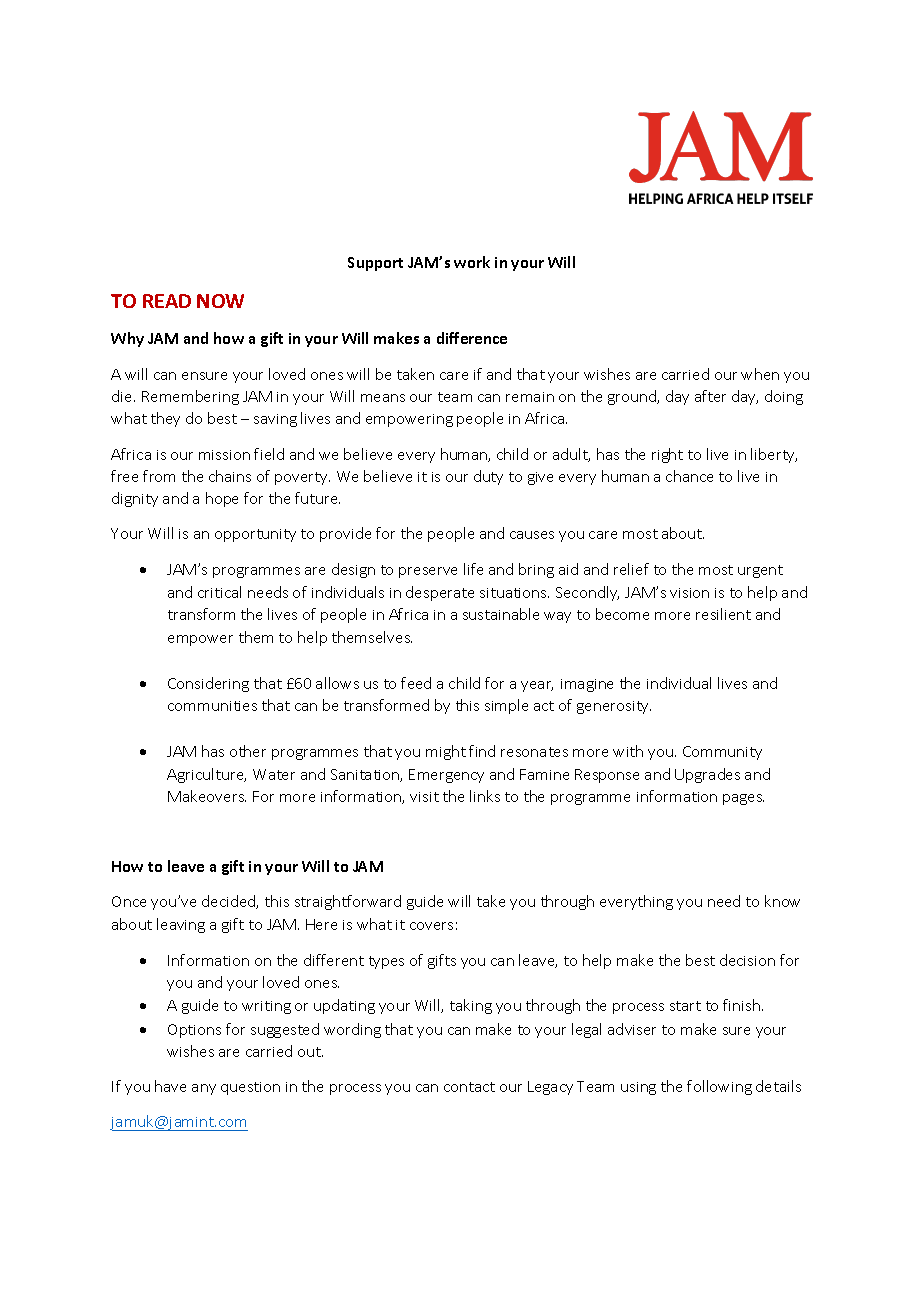 This image has height=1308, width=924. I want to click on resilient, so click(723, 614).
